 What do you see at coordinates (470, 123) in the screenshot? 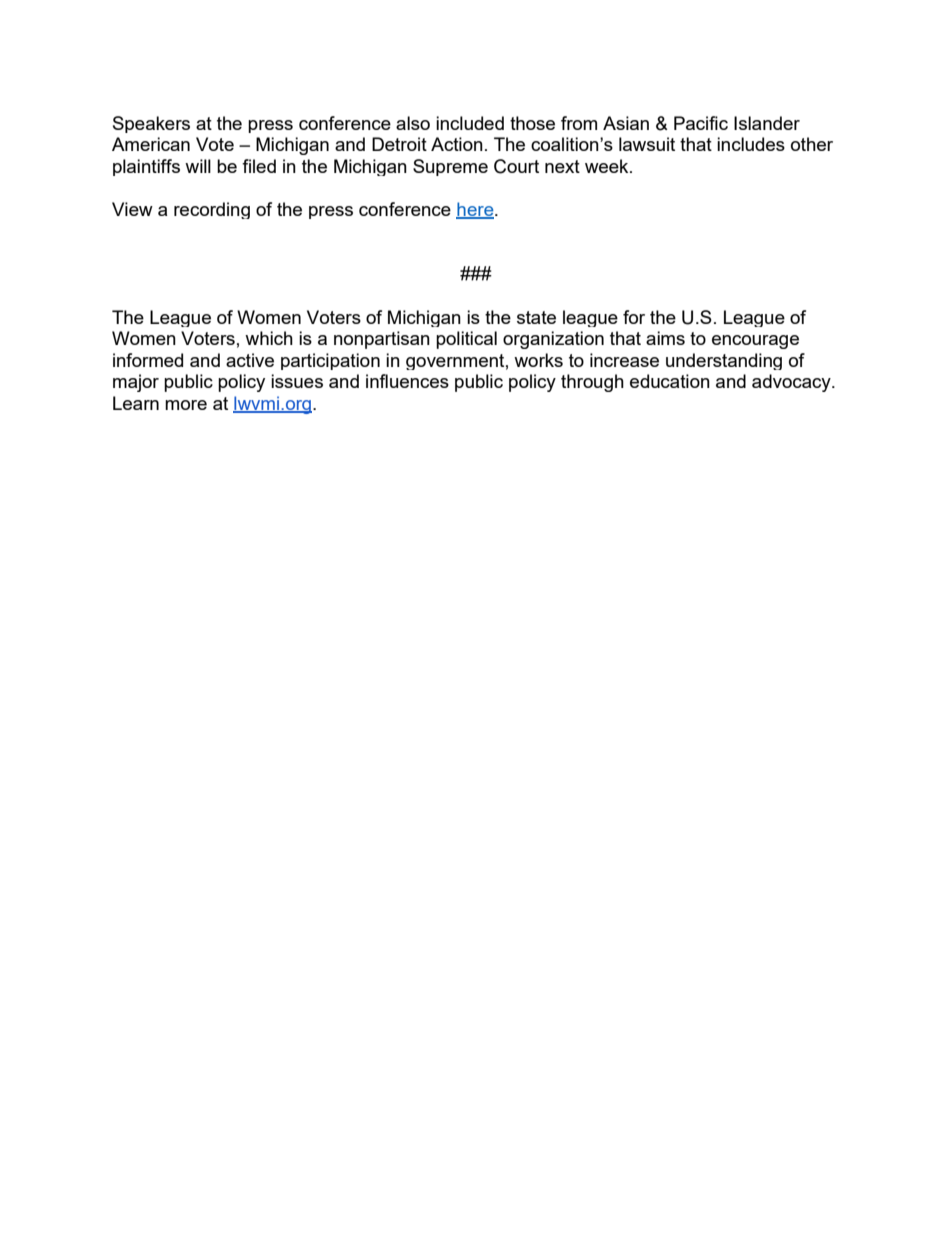
I see `included` at bounding box center [470, 123].
